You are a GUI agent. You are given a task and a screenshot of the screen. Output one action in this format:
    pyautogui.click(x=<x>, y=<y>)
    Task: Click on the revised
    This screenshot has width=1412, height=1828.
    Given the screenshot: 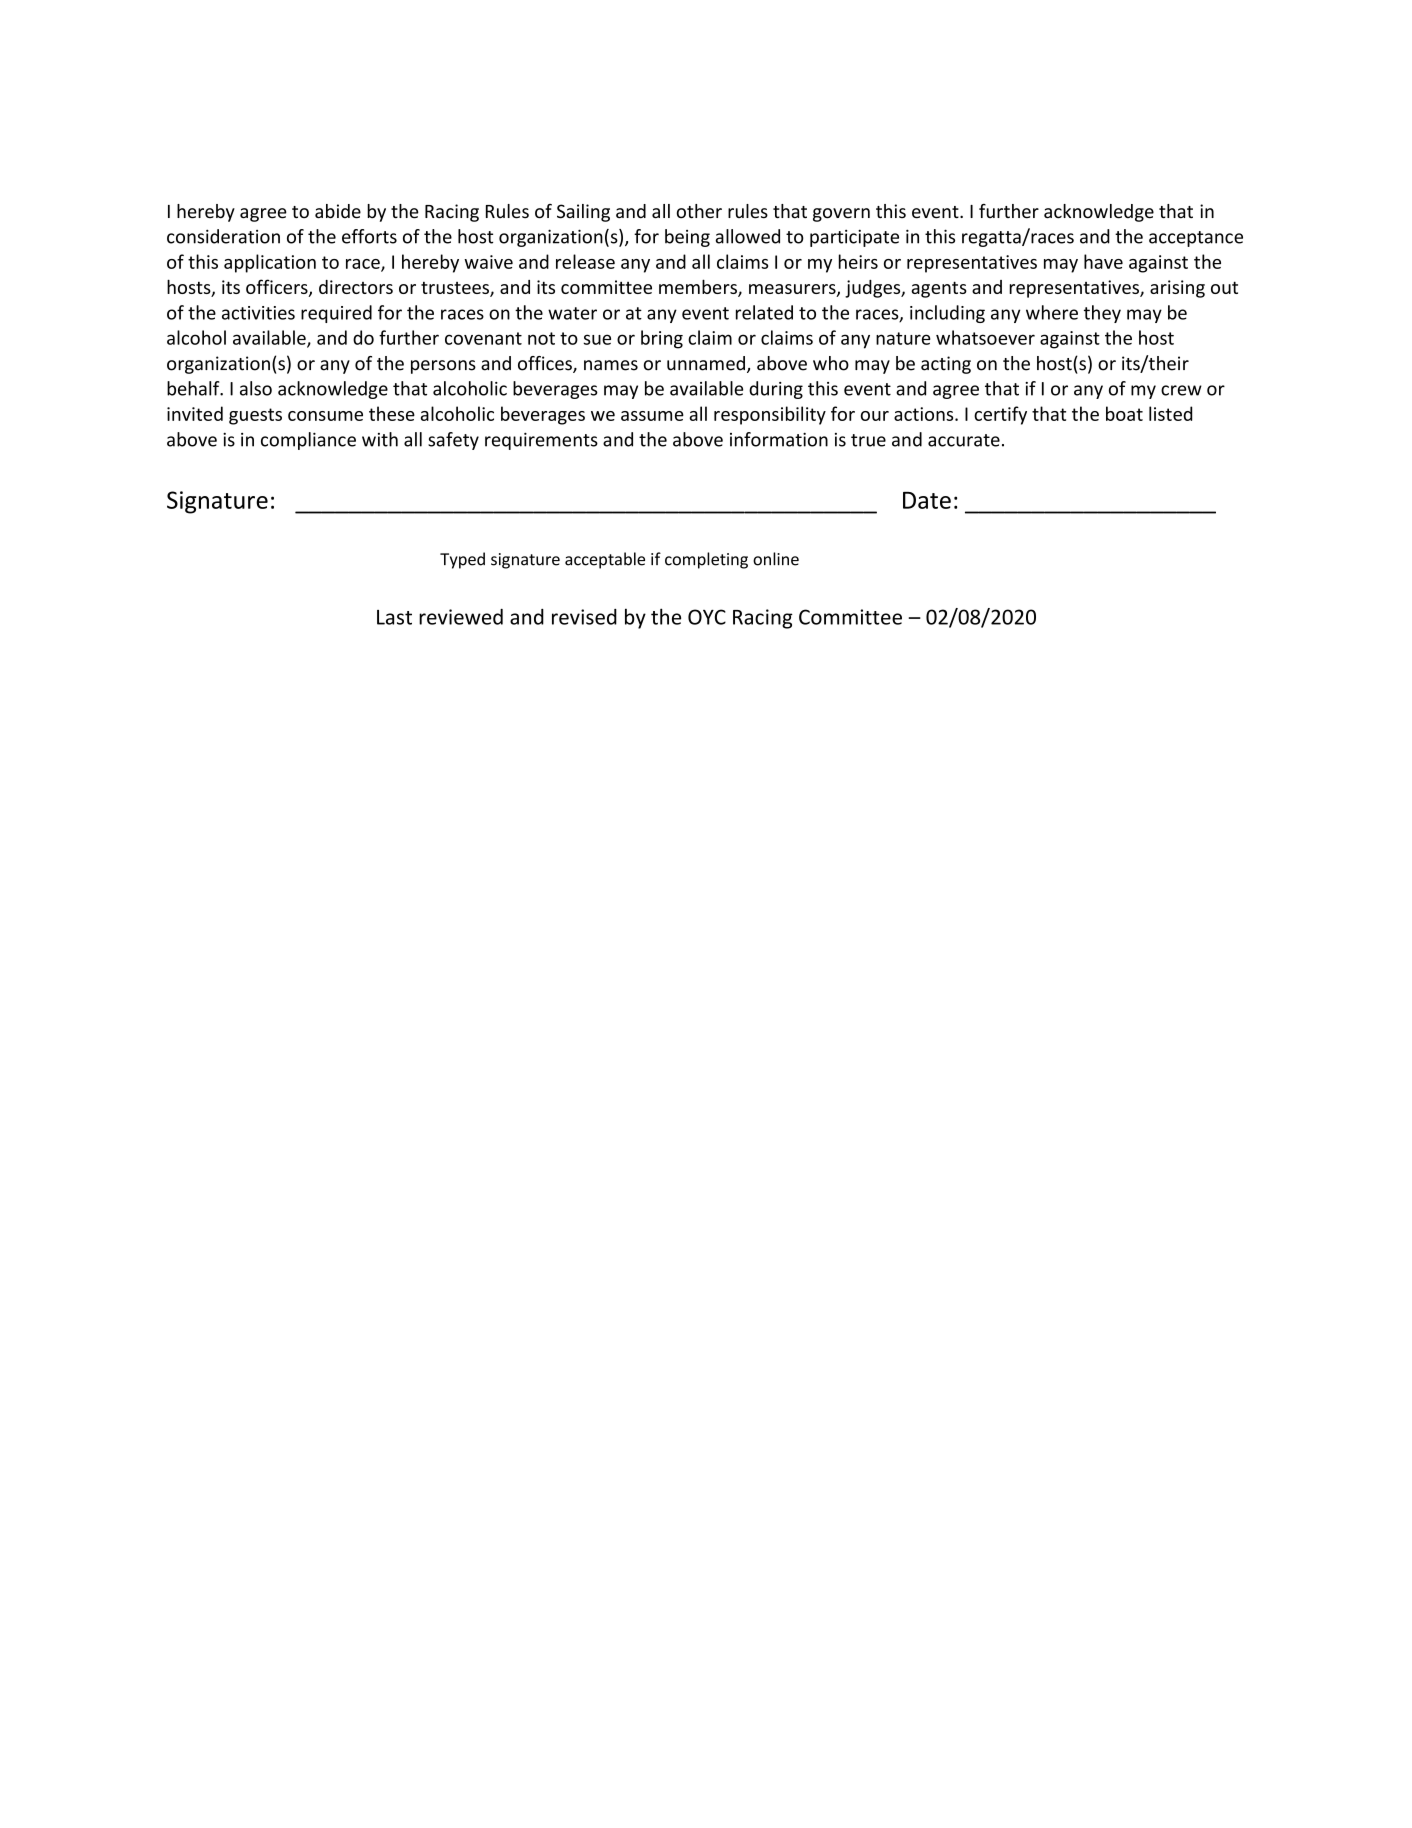 What is the action you would take?
    pyautogui.click(x=584, y=617)
